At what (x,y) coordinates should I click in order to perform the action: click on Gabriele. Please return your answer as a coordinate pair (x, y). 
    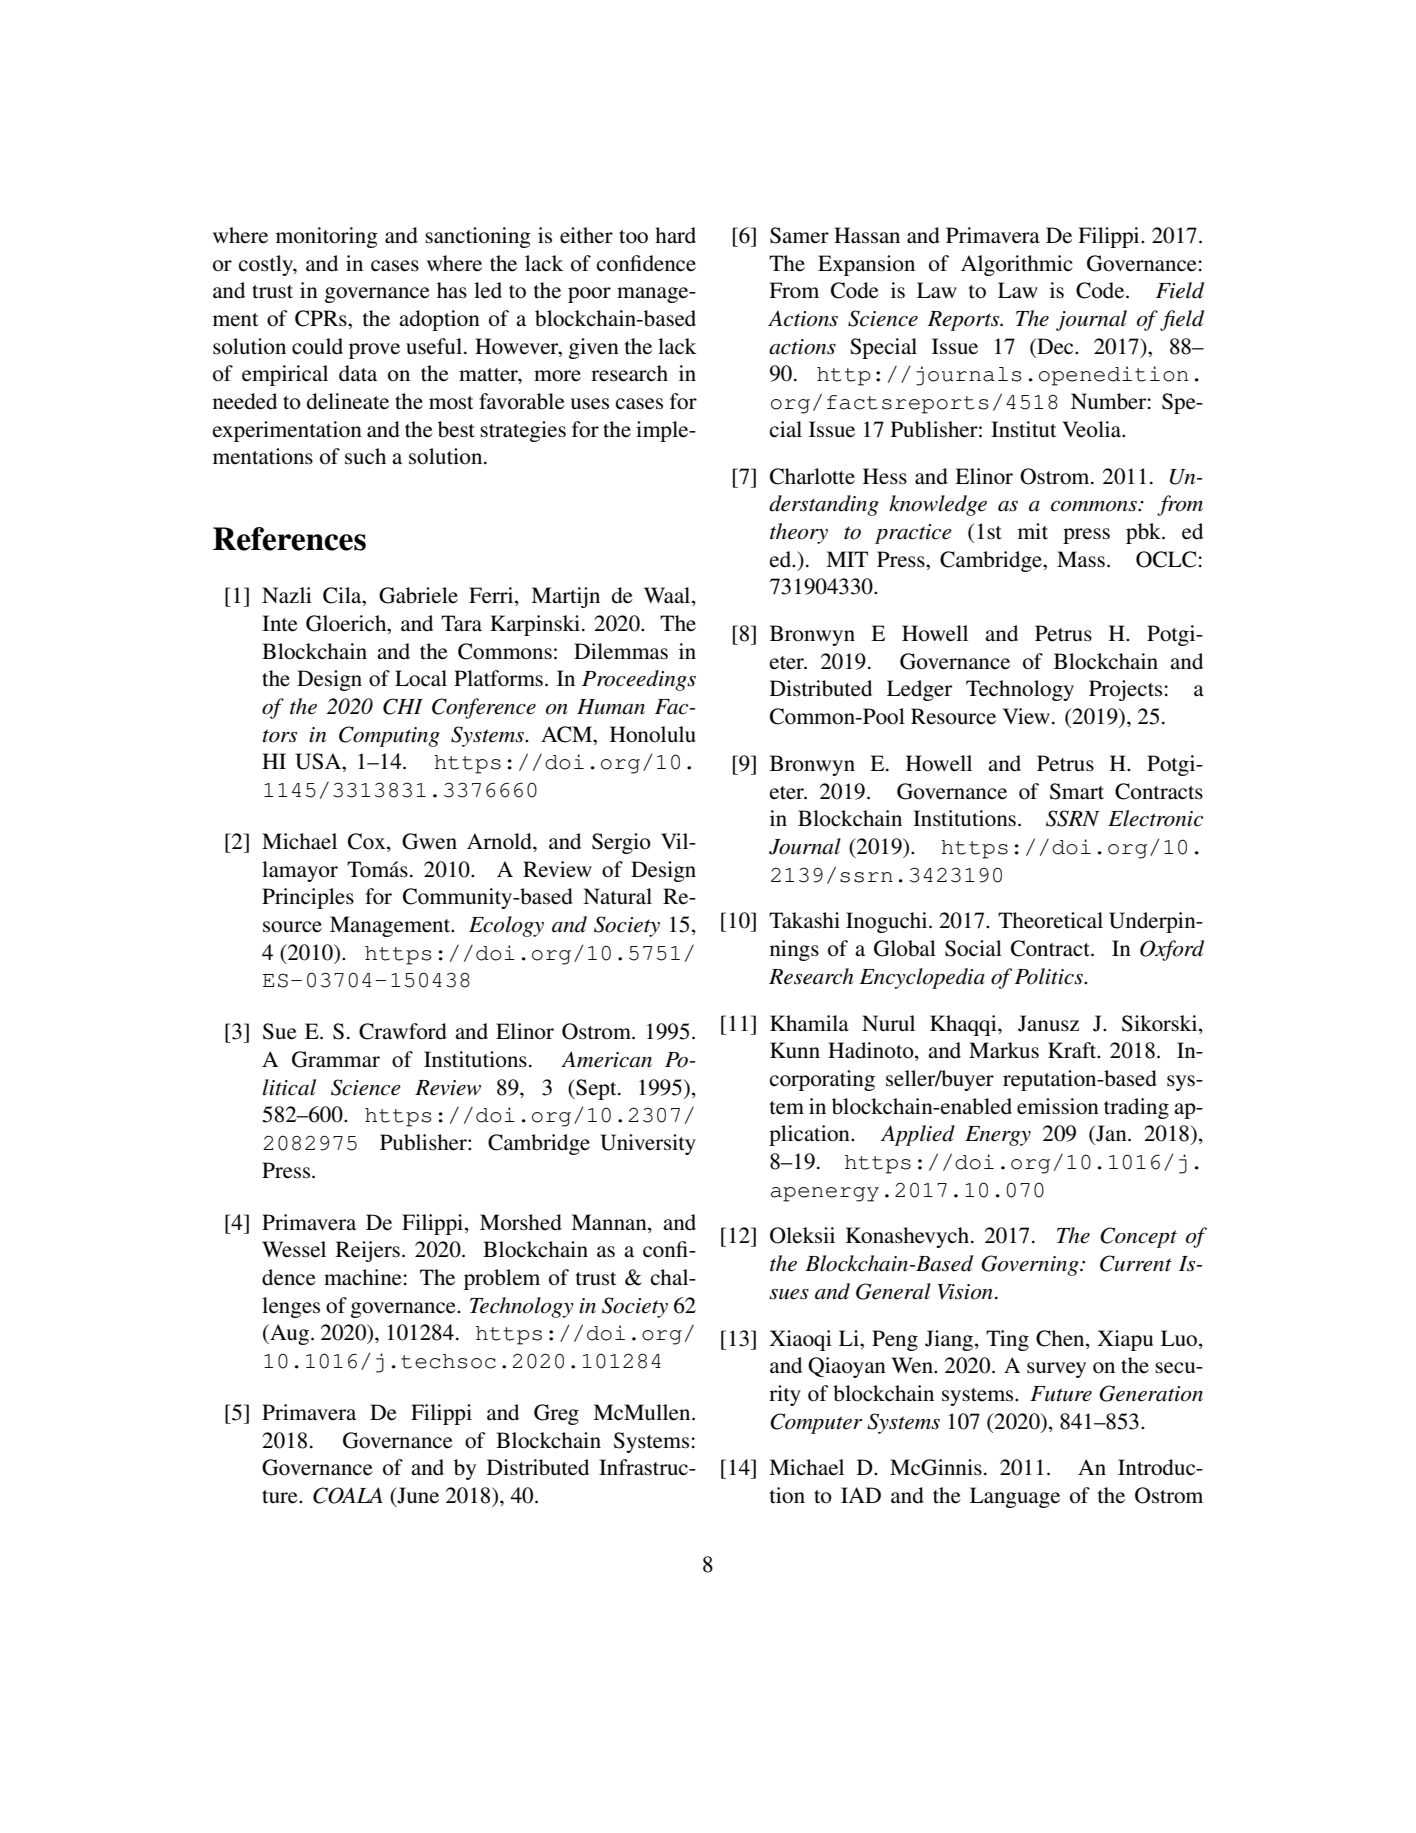
    Looking at the image, I should click on (418, 595).
